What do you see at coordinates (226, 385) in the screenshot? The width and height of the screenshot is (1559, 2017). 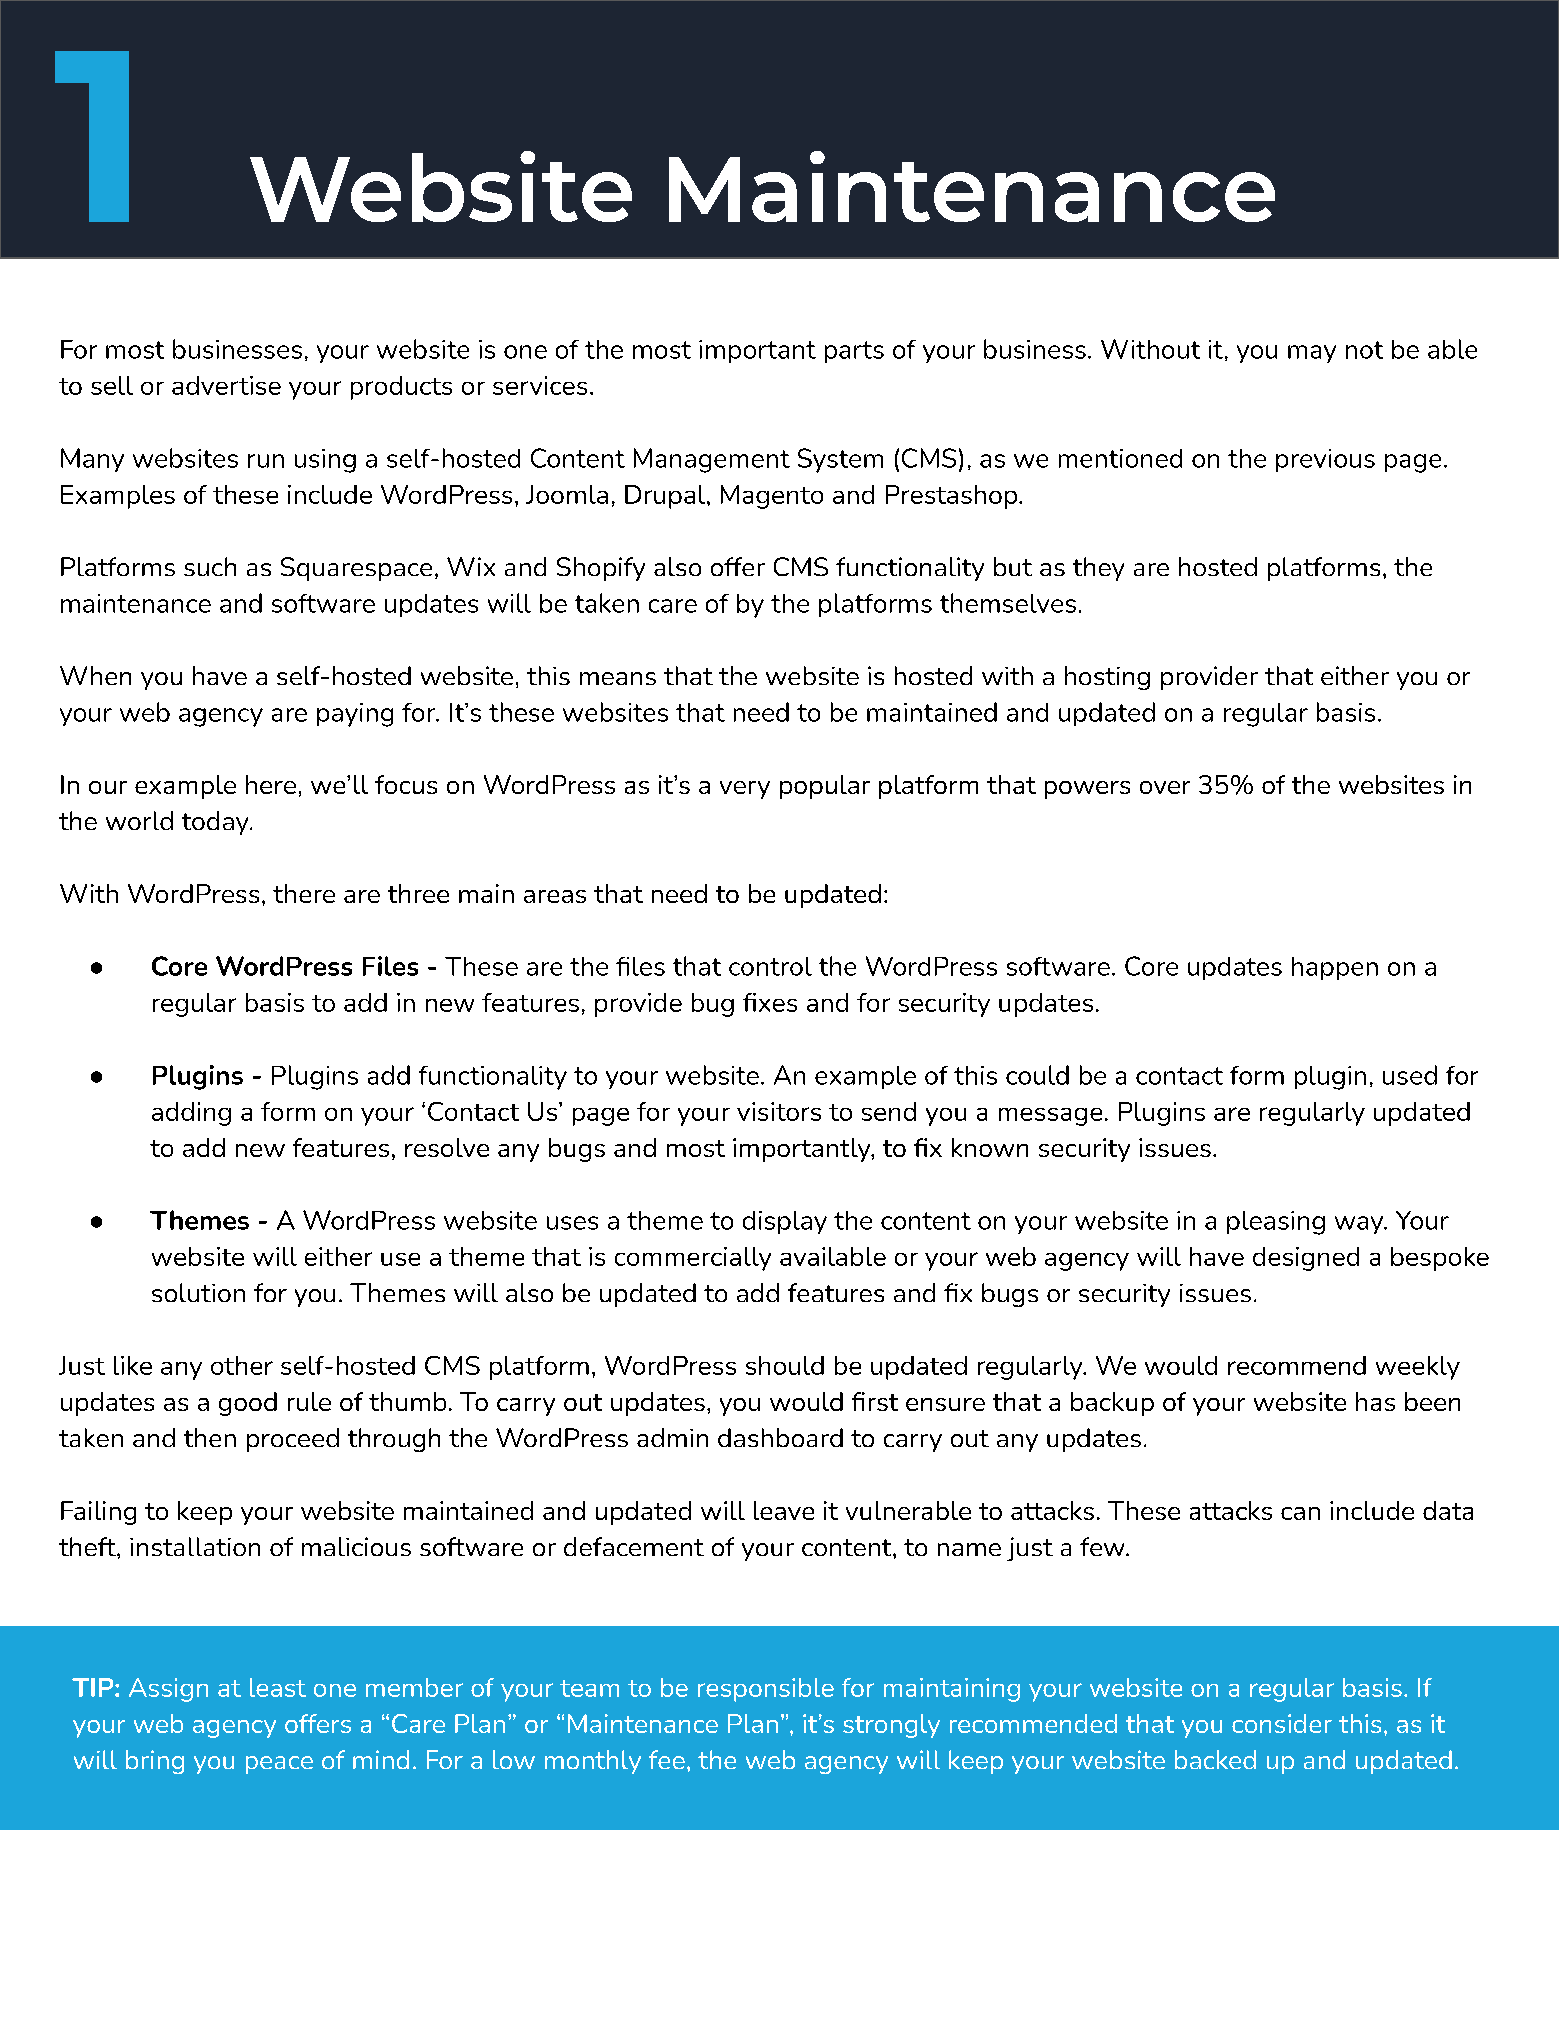 I see `advertise` at bounding box center [226, 385].
